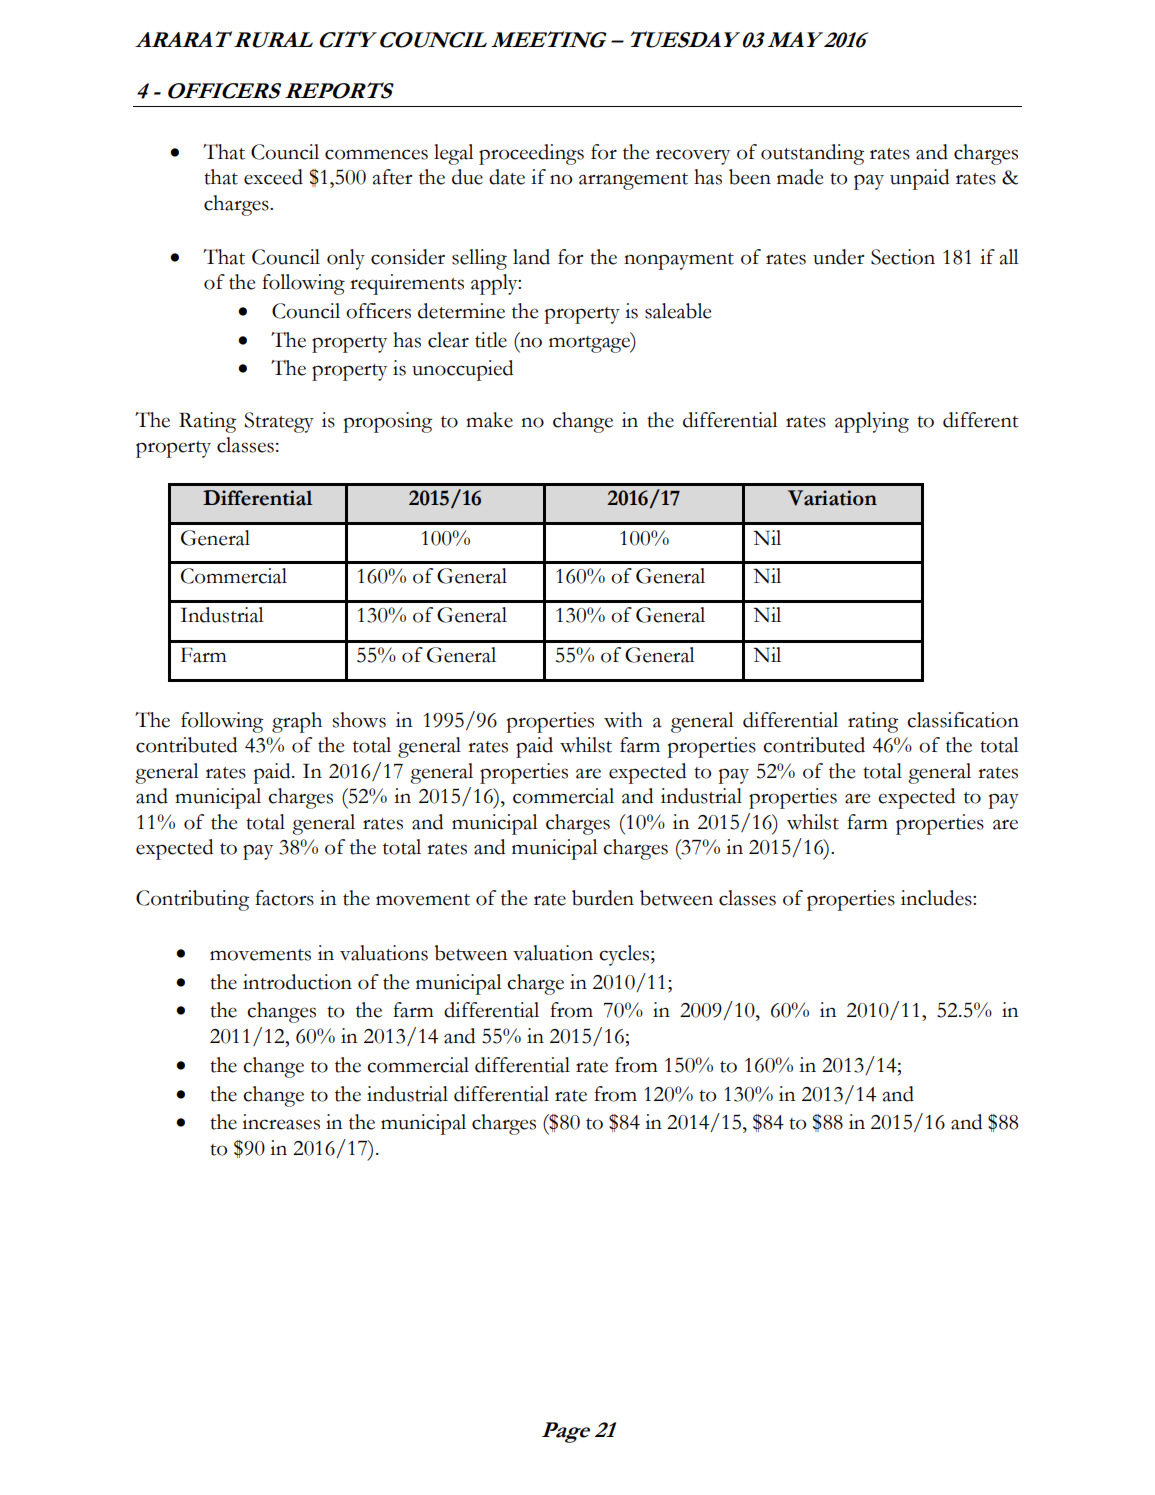  Describe the element at coordinates (603, 898) in the screenshot. I see `burden` at that location.
